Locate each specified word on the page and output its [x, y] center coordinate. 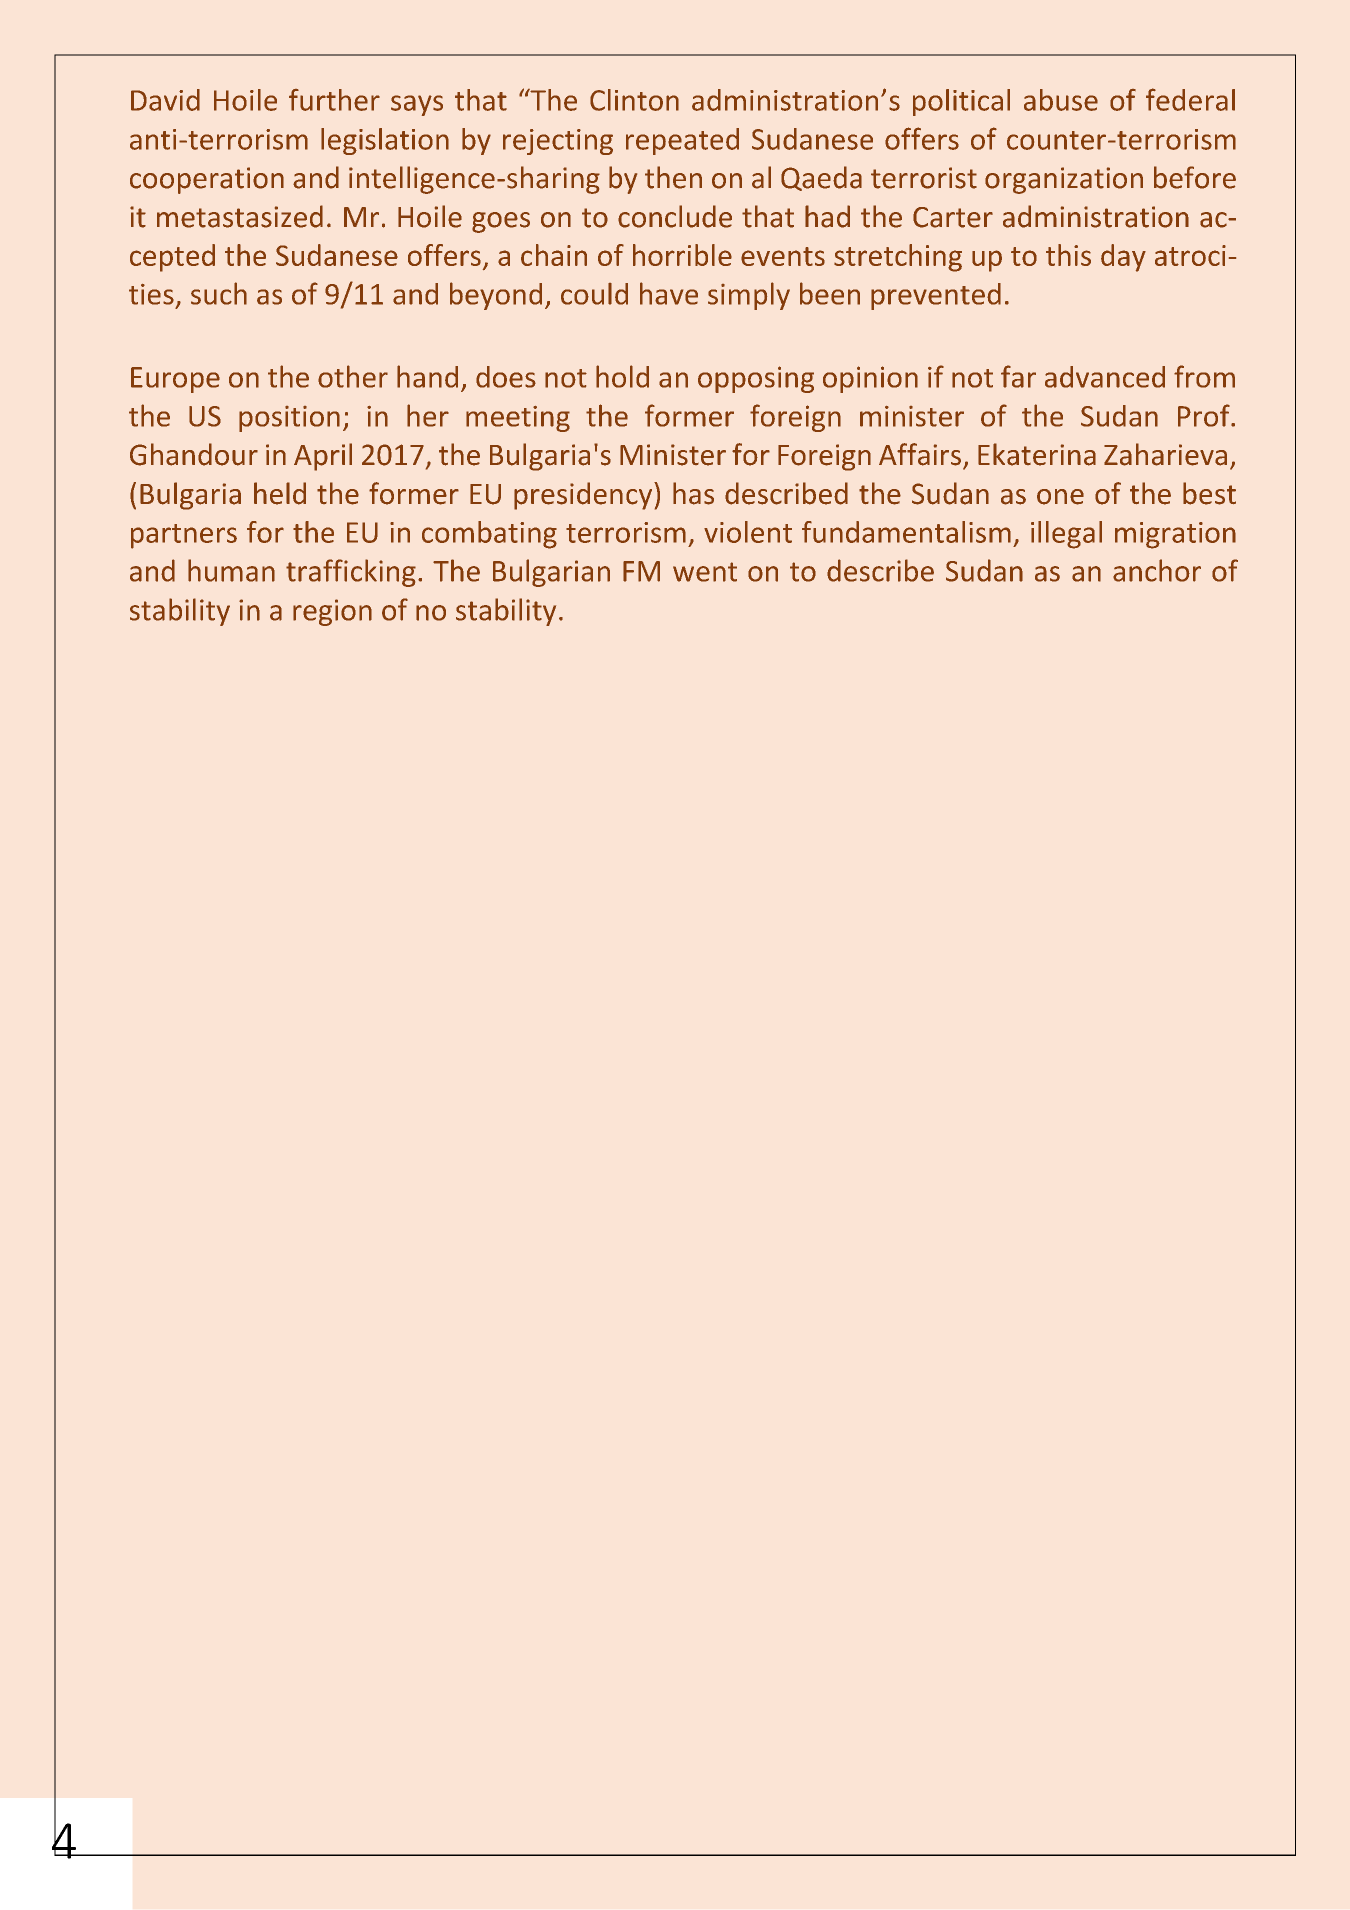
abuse [1061, 100]
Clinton [634, 100]
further [334, 100]
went [705, 572]
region [332, 612]
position [289, 419]
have [669, 293]
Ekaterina [1037, 454]
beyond [496, 296]
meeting [518, 419]
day [1123, 258]
